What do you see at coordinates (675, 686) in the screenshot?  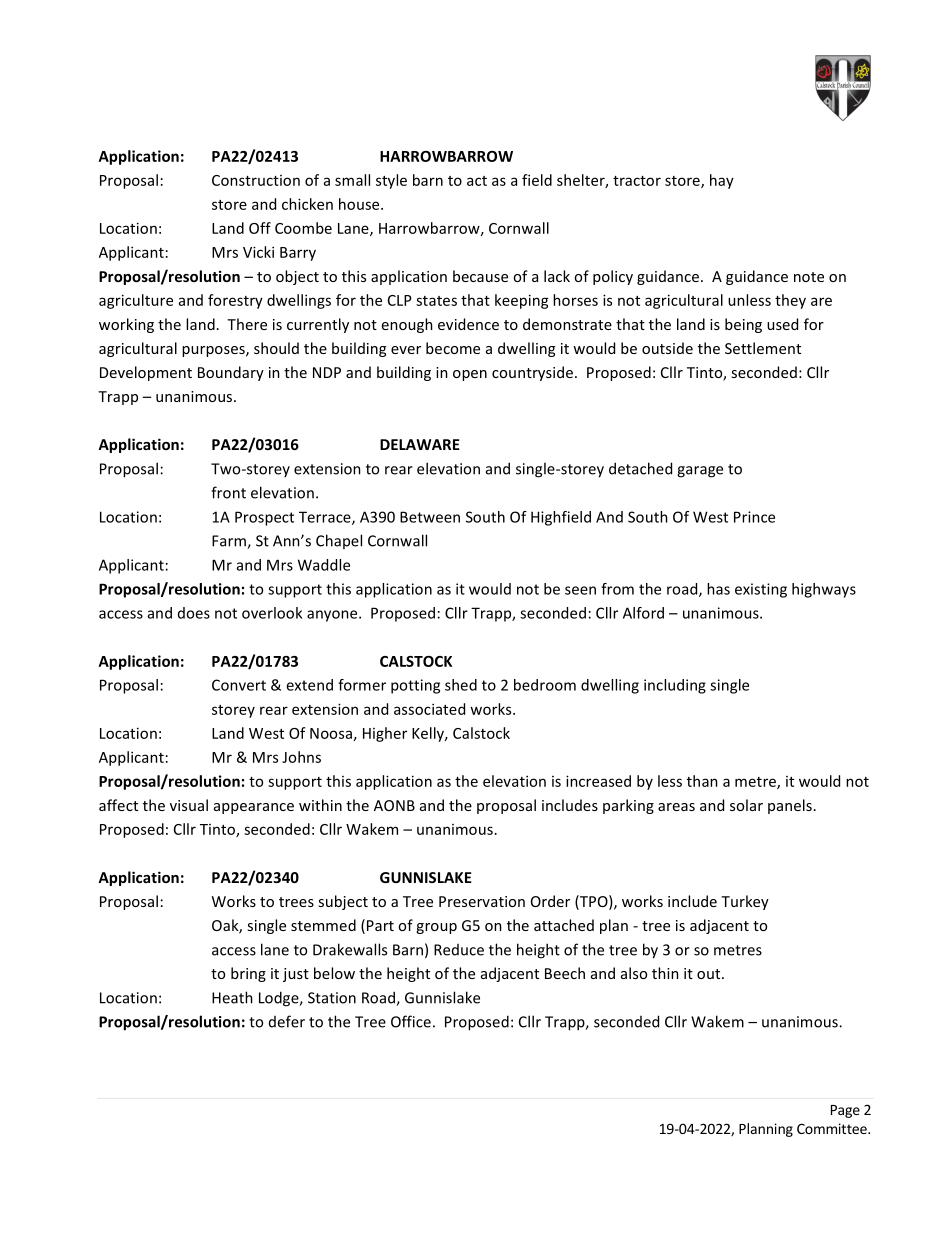 I see `including` at bounding box center [675, 686].
